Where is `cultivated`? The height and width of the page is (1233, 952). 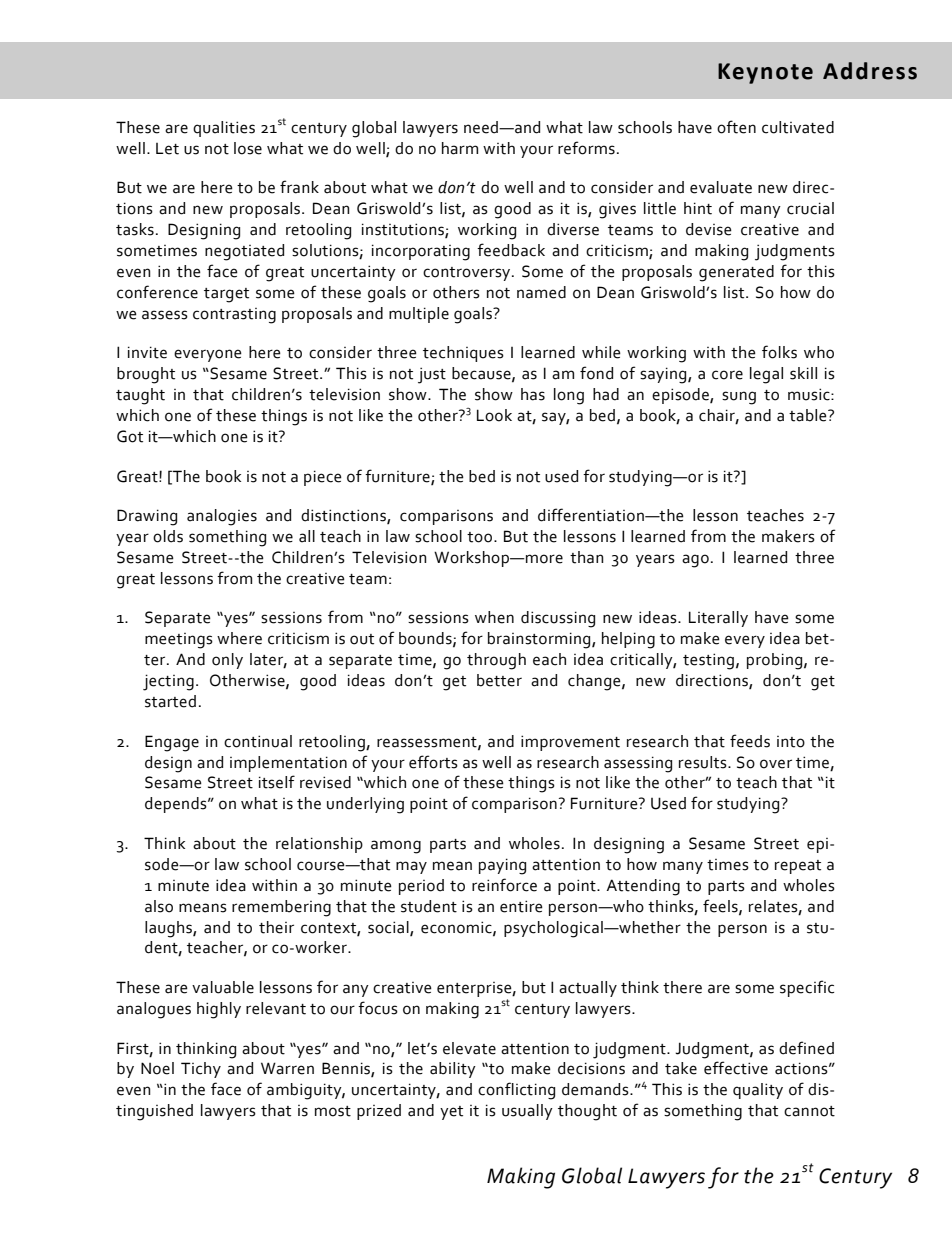
cultivated is located at coordinates (798, 127).
